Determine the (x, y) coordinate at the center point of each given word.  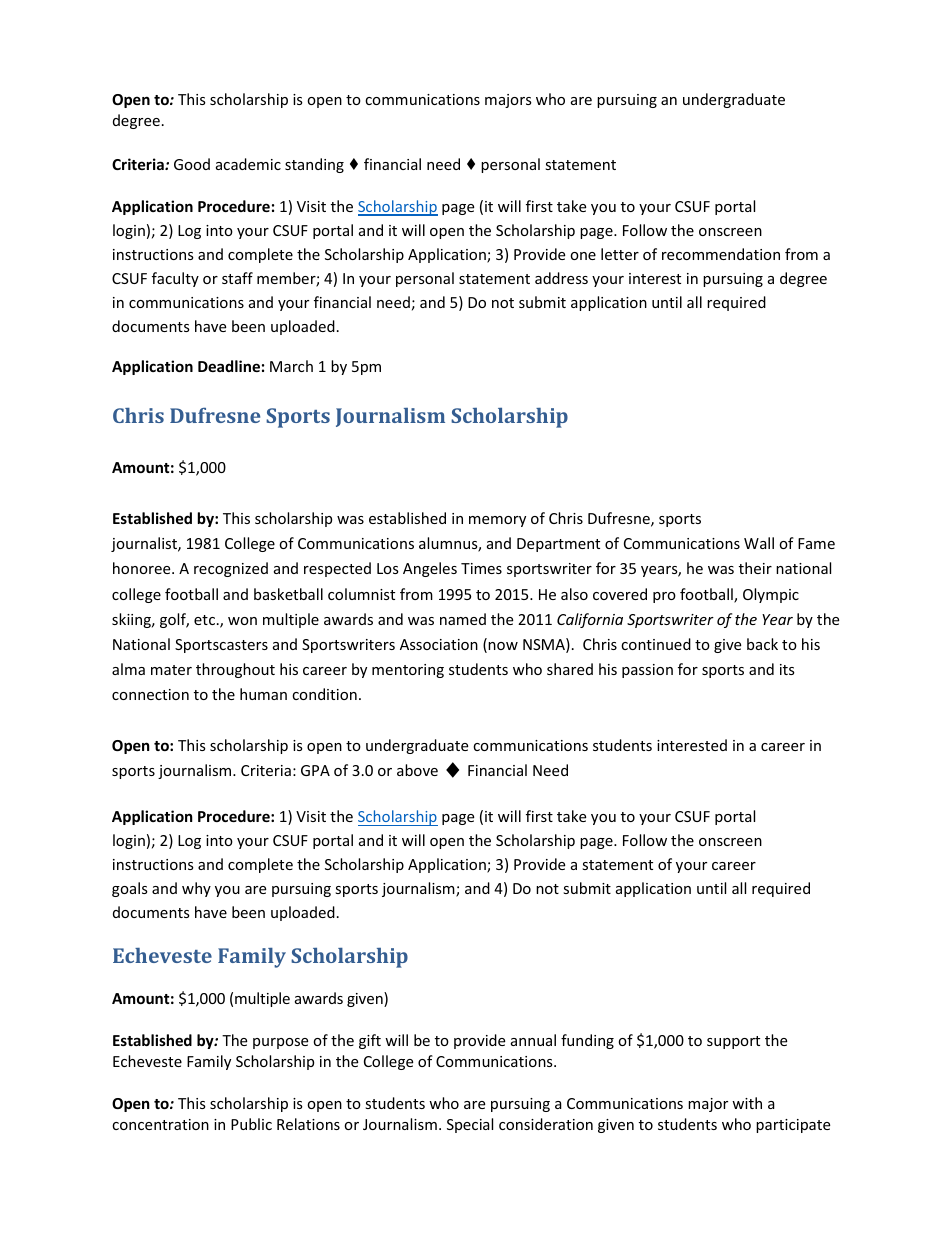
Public (251, 1124)
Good (192, 164)
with (747, 1103)
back (762, 644)
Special (470, 1125)
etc (204, 620)
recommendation (721, 254)
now (503, 646)
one (583, 256)
